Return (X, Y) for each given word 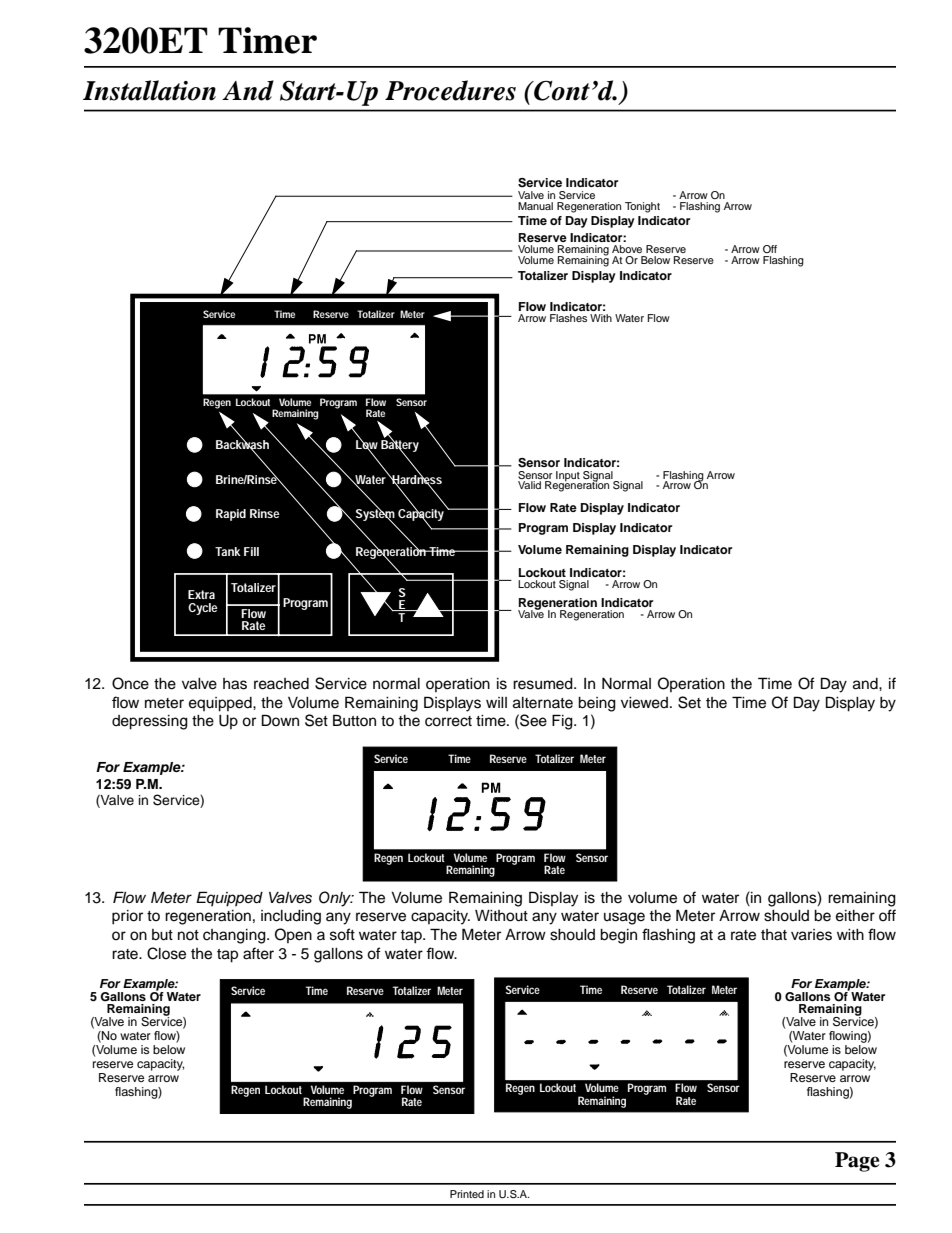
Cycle (203, 609)
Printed (467, 1194)
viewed (644, 703)
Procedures (450, 90)
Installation (149, 90)
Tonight (642, 207)
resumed (544, 684)
